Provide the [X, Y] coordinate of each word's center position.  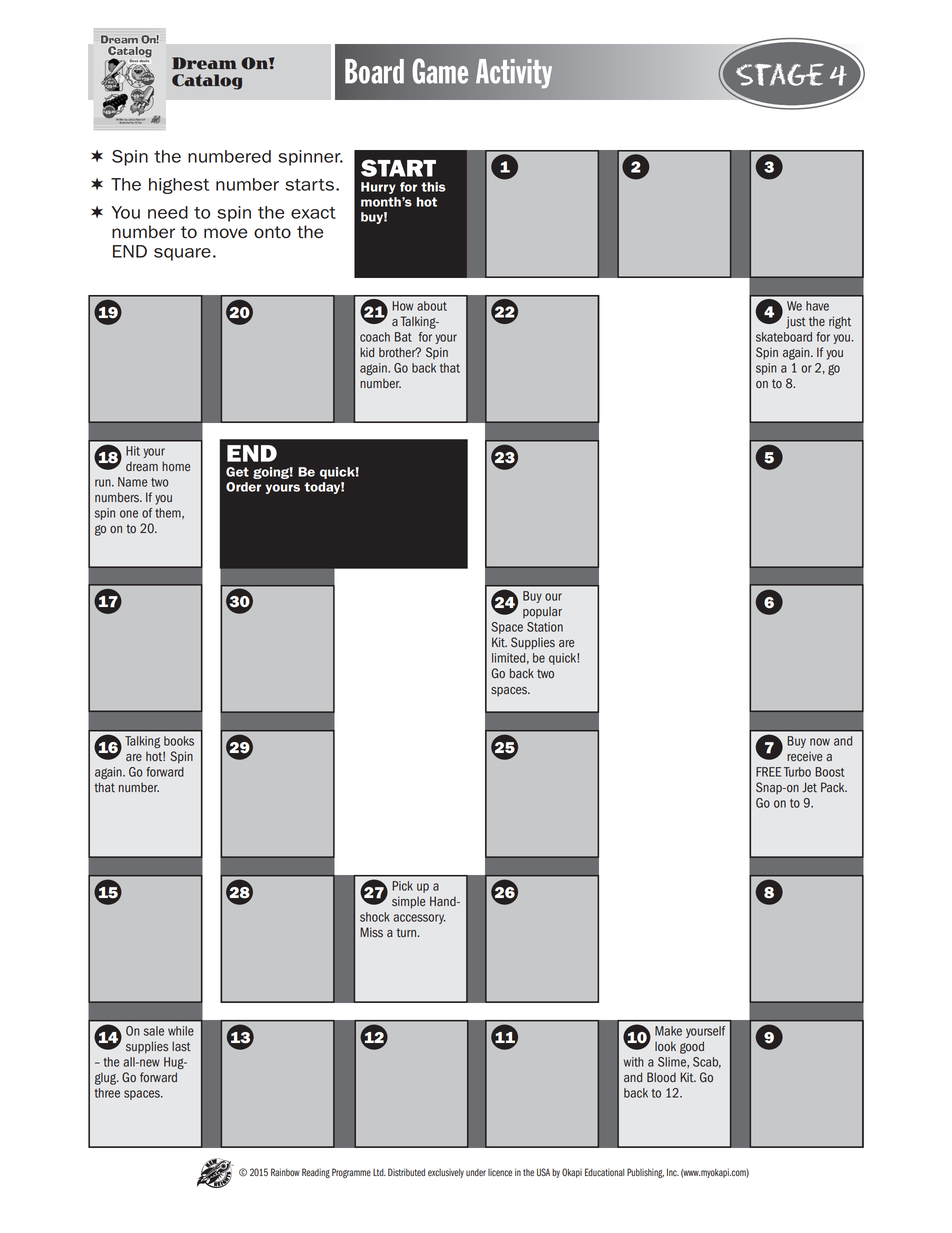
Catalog [207, 82]
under [476, 1172]
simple [408, 902]
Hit [133, 451]
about [432, 306]
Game [440, 71]
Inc [673, 1172]
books [179, 741]
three [107, 1093]
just [796, 322]
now [820, 742]
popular [542, 612]
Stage [780, 75]
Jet [809, 787]
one [129, 514]
